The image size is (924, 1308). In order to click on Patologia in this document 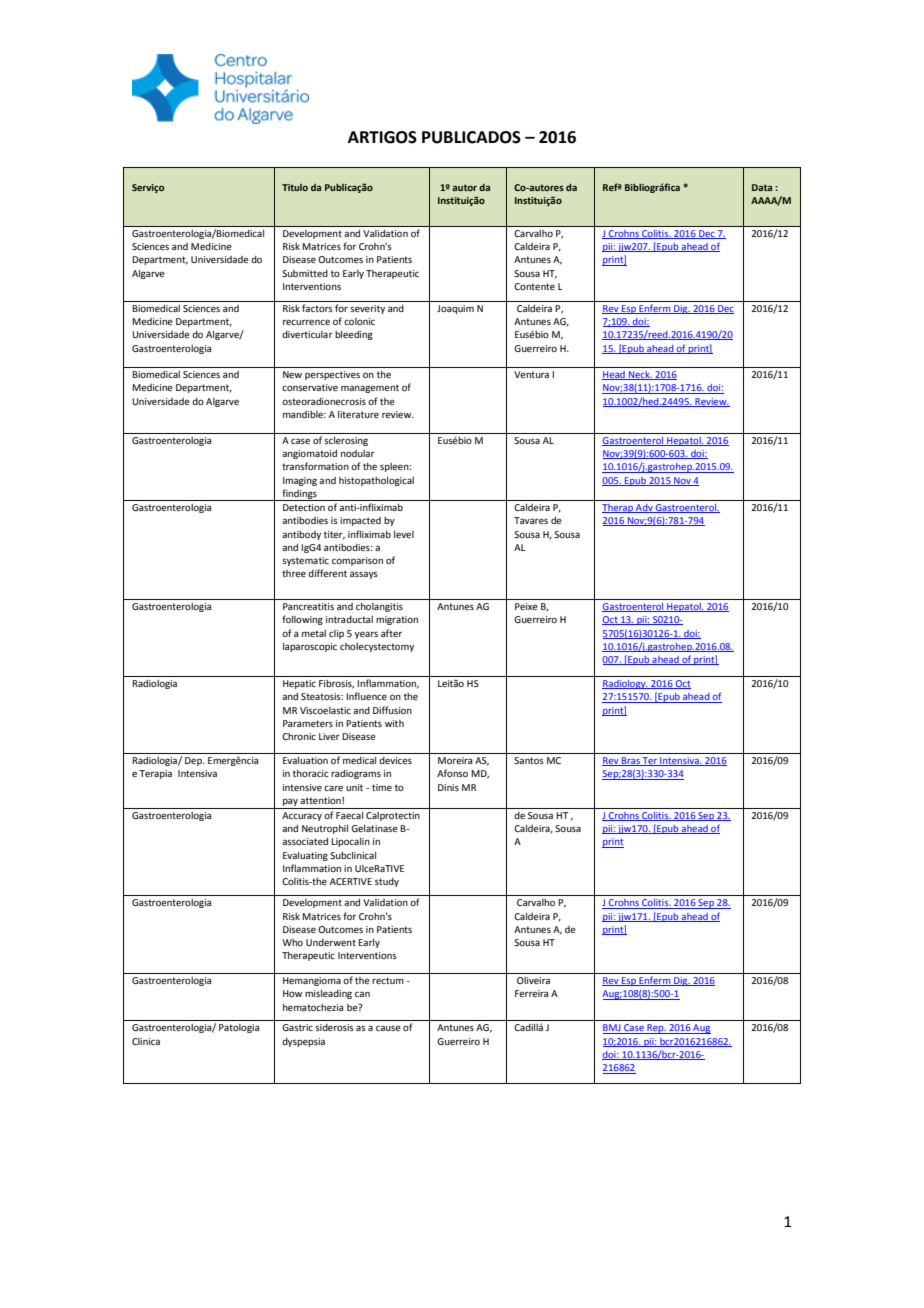, I will do `click(239, 1028)`.
